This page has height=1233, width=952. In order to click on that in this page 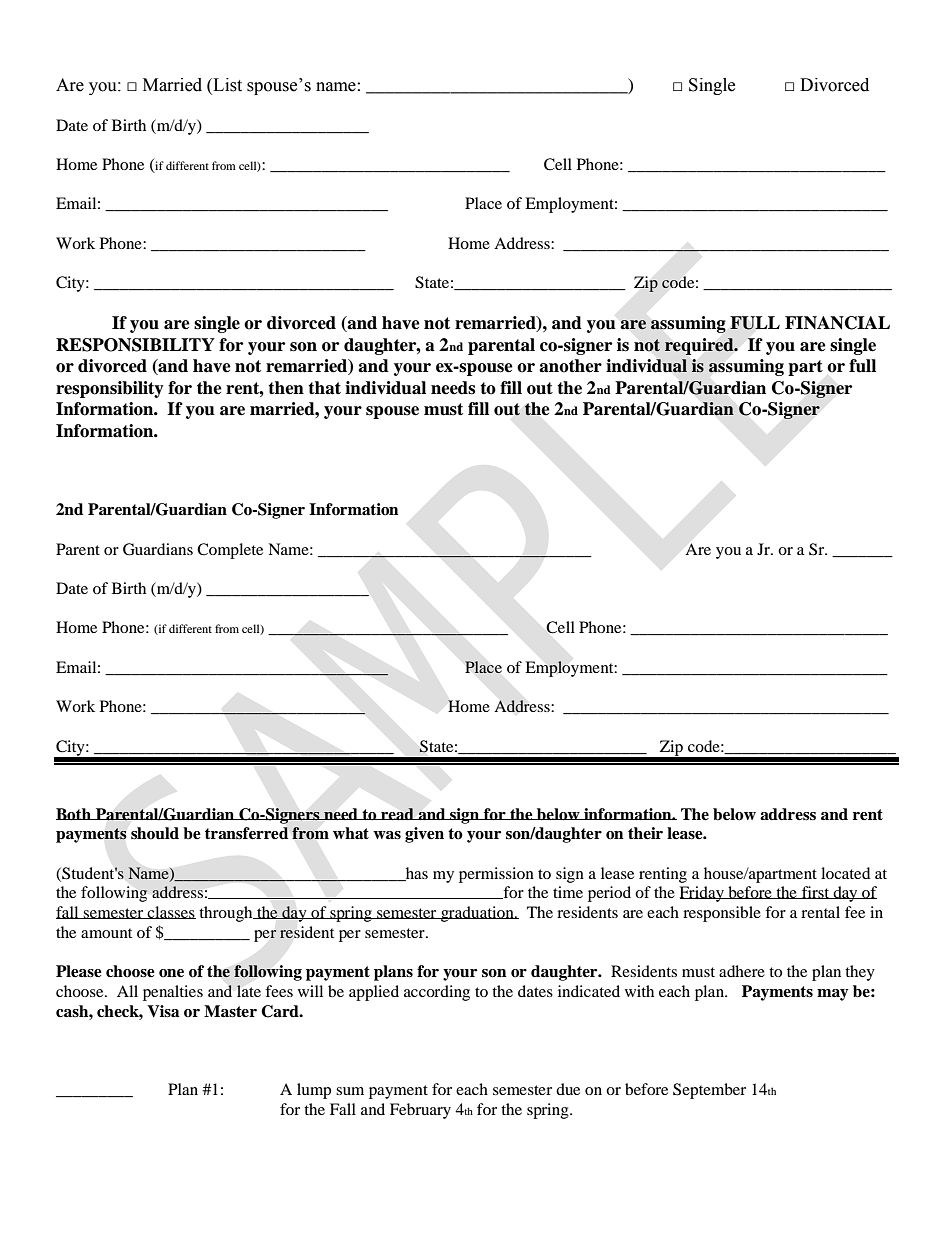, I will do `click(324, 388)`.
